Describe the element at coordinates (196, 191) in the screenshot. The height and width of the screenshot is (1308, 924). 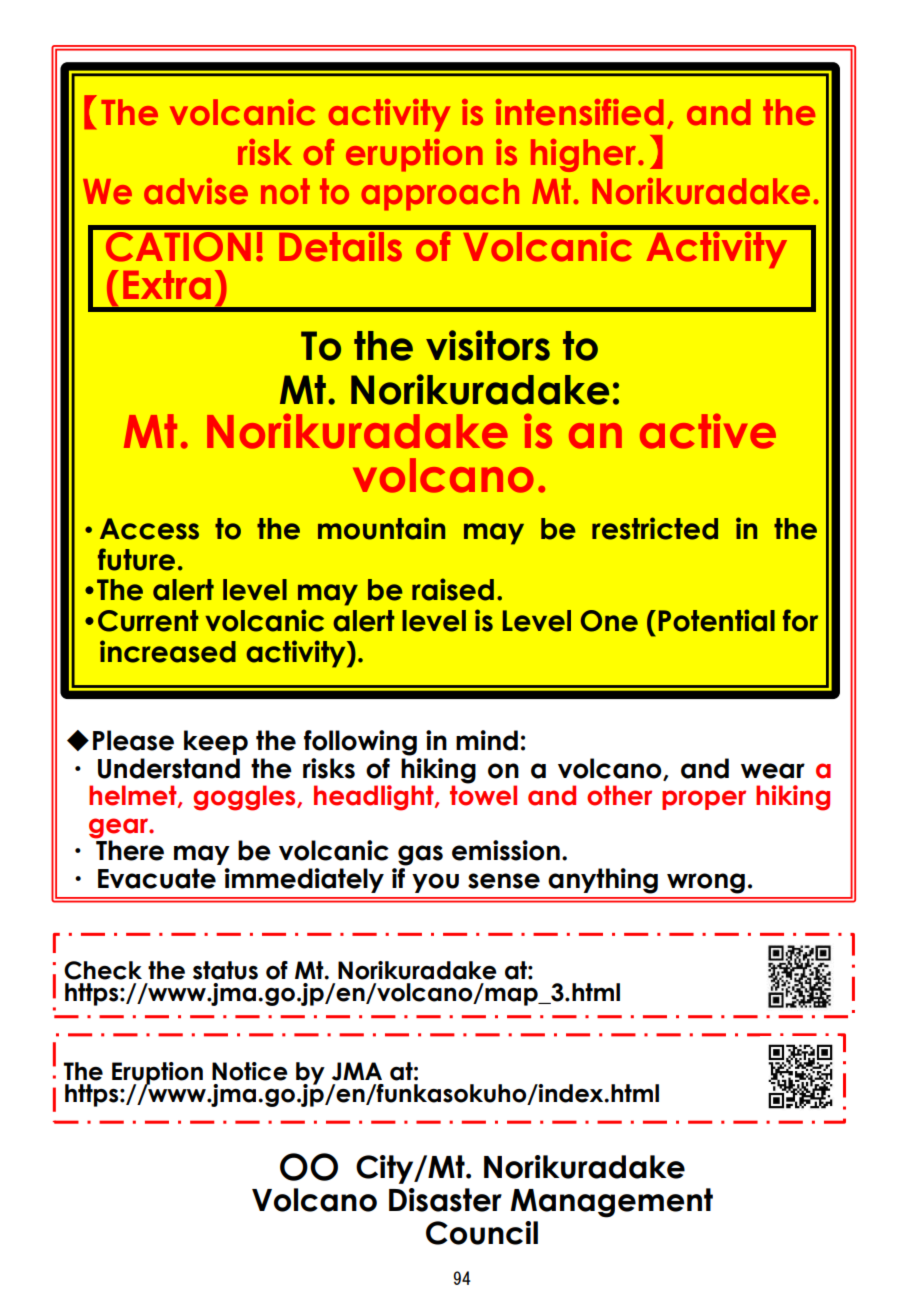
I see `advise` at that location.
